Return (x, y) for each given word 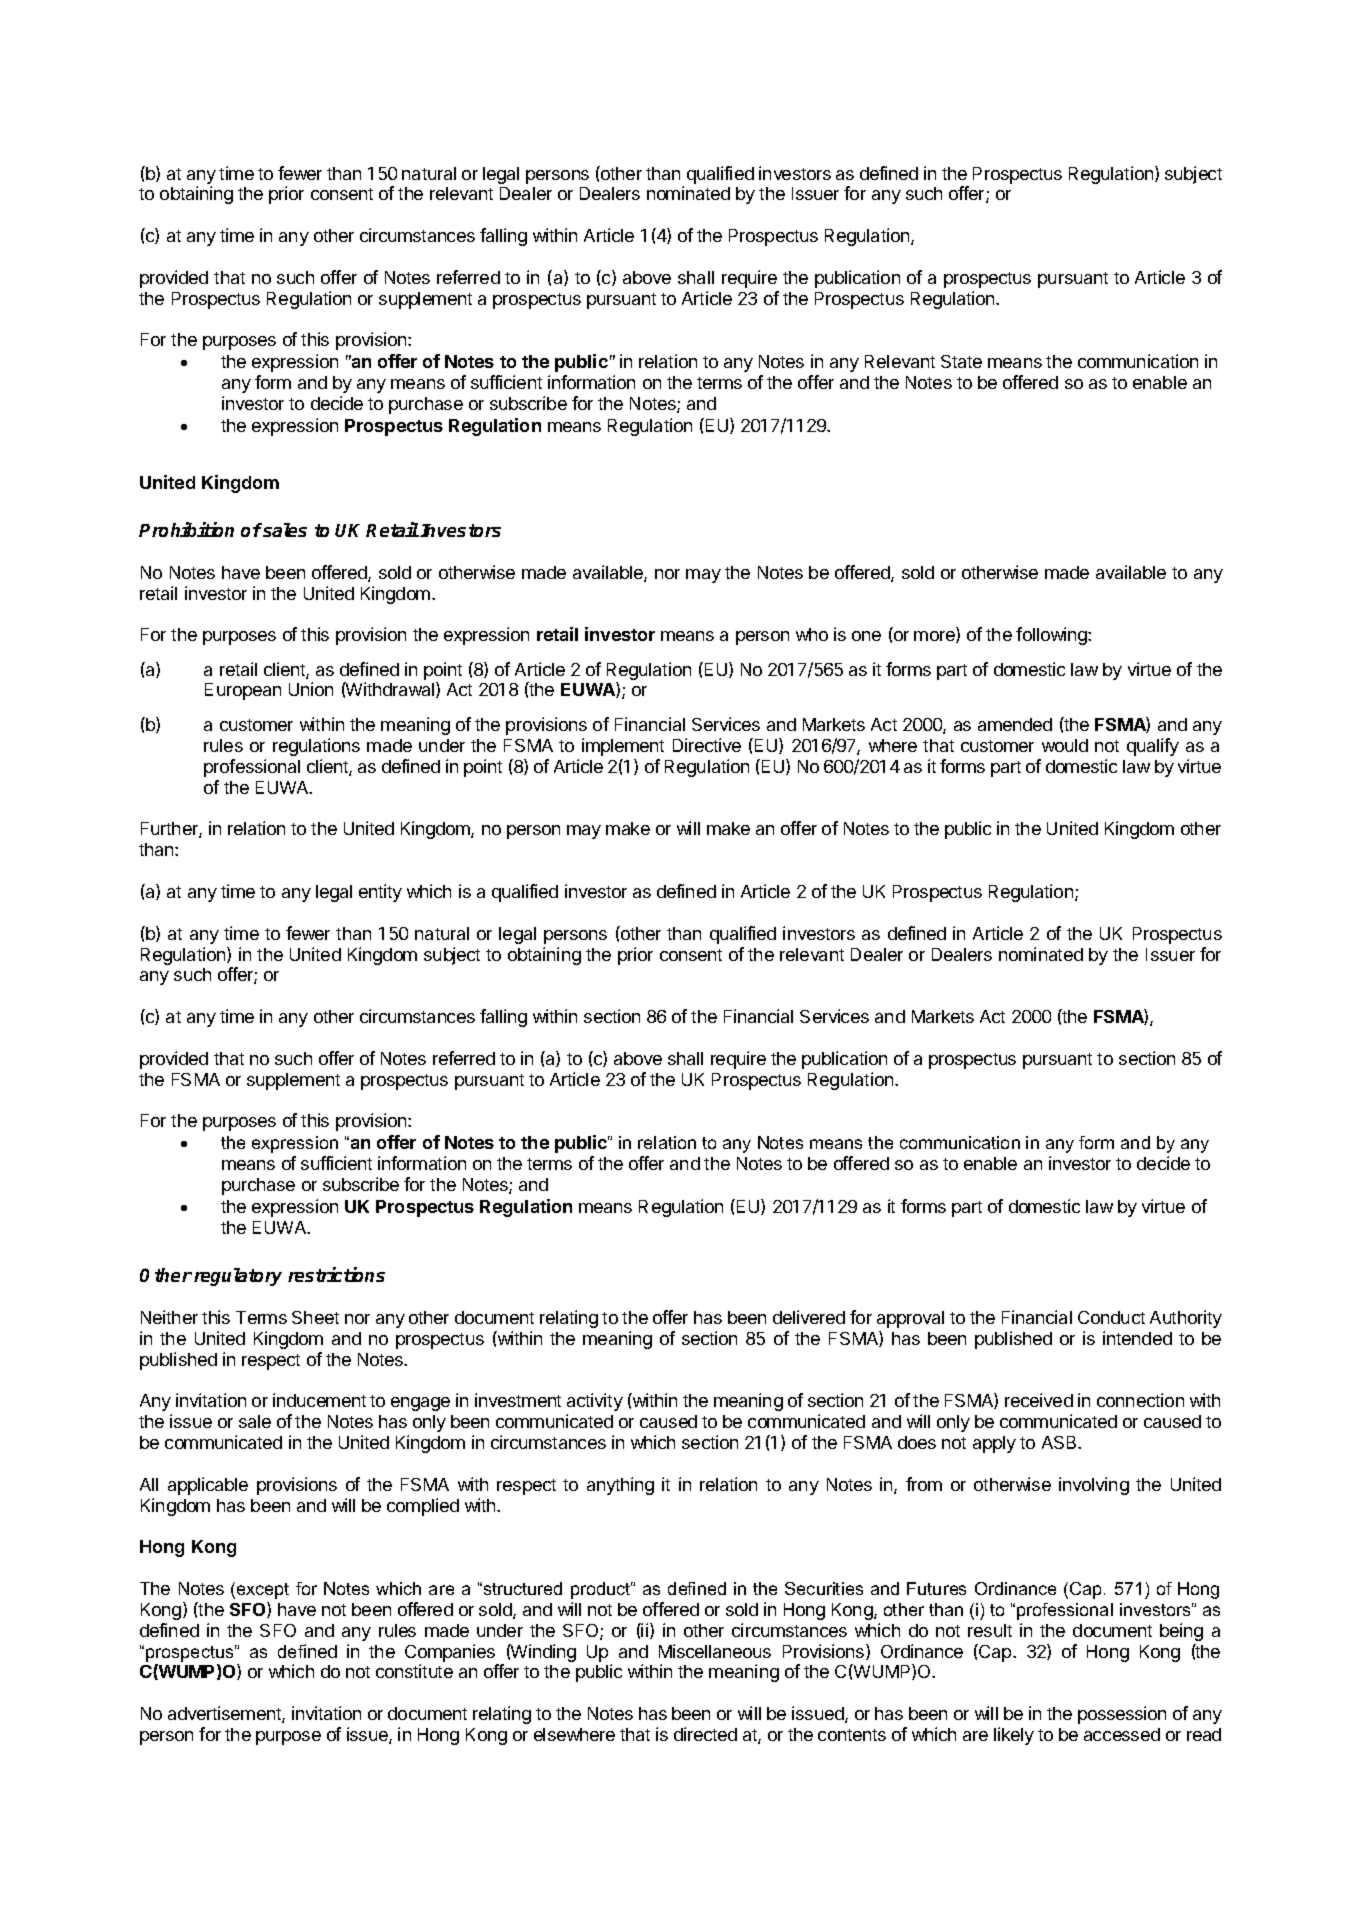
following (1052, 636)
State (961, 361)
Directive (707, 745)
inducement (319, 1400)
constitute (414, 1671)
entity (380, 893)
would (1065, 745)
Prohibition (186, 529)
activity (595, 1402)
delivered (809, 1317)
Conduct (1111, 1317)
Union (311, 689)
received (1039, 1400)
